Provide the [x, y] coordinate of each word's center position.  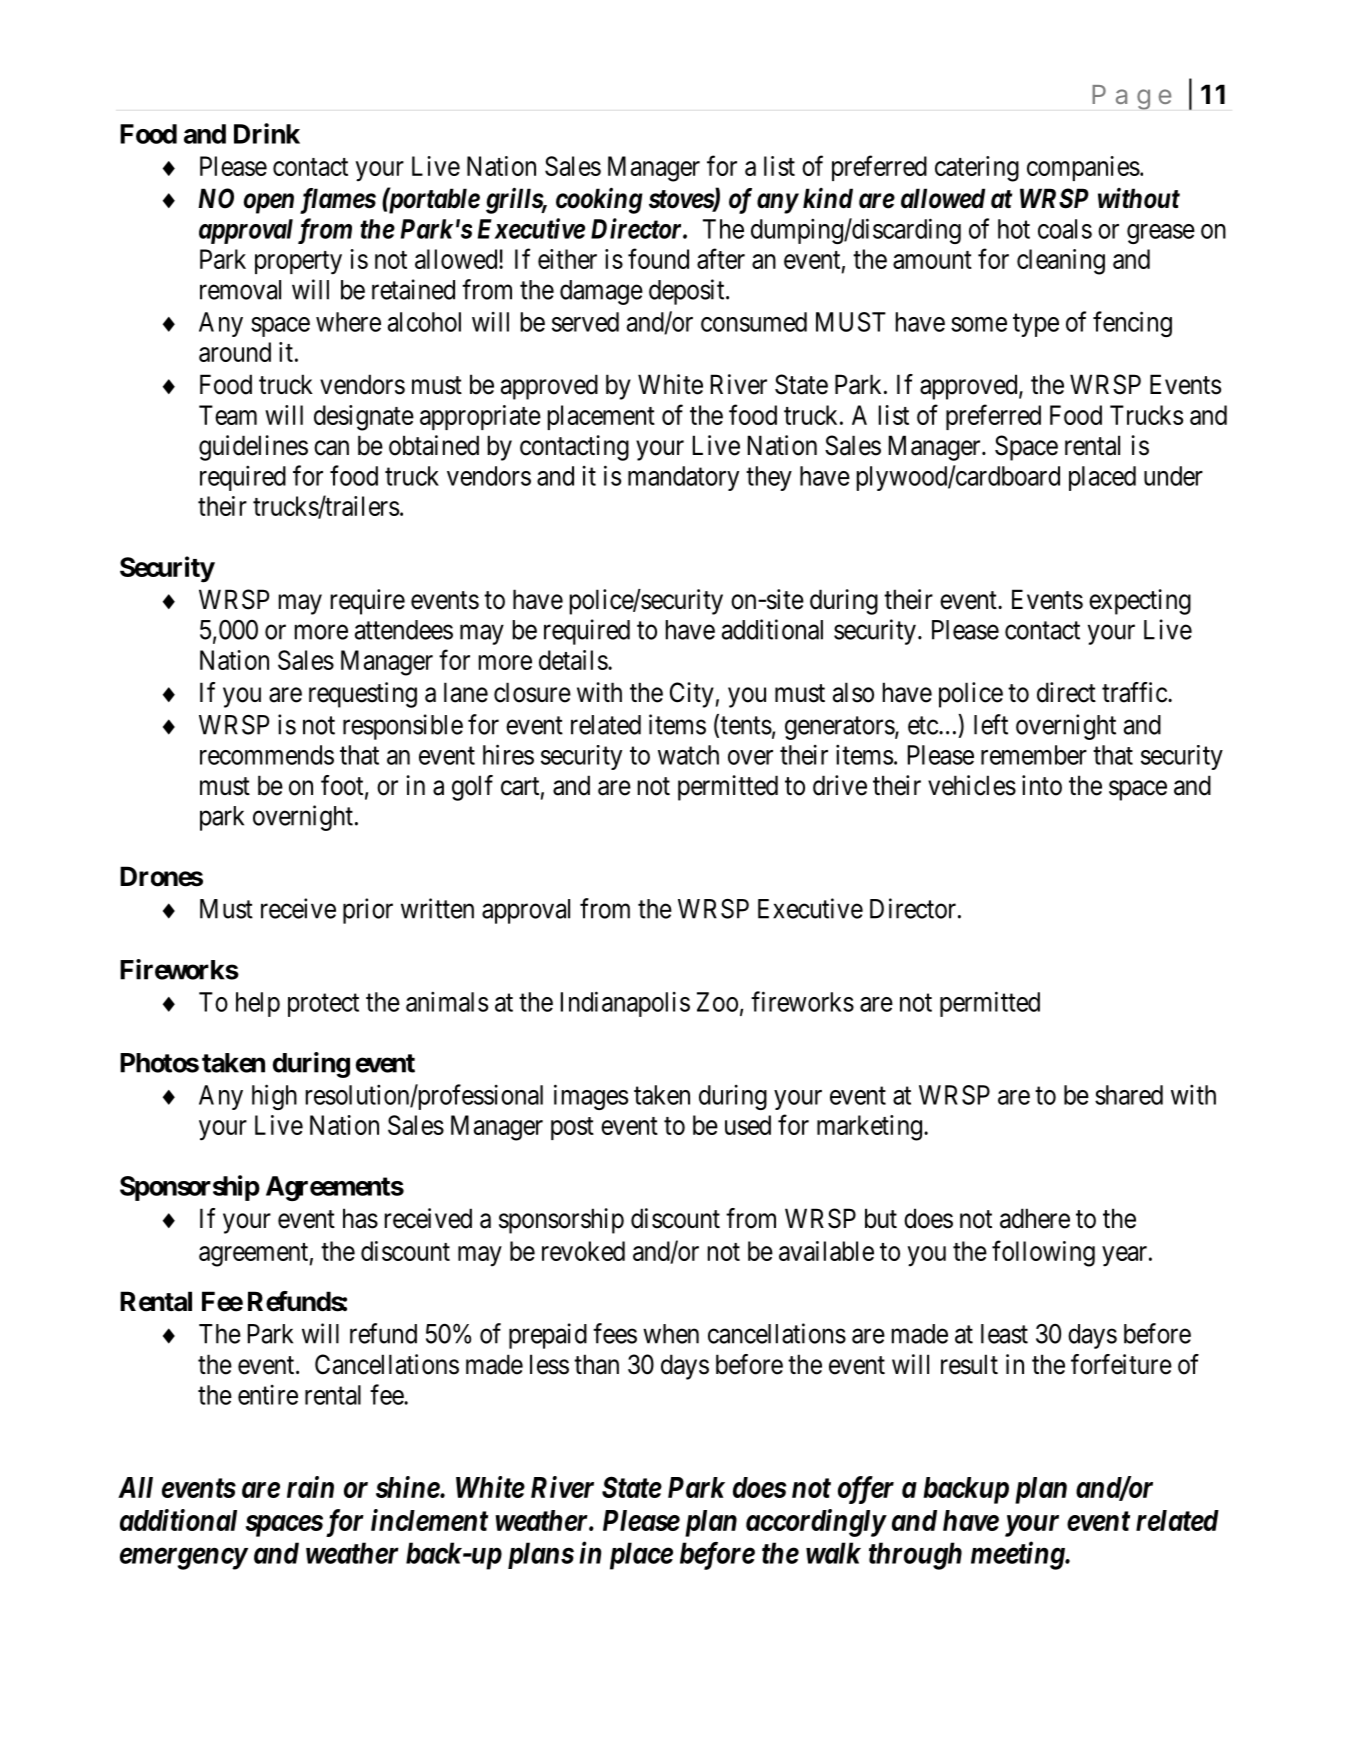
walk [833, 1553]
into [1042, 785]
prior [368, 911]
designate [364, 418]
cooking [599, 200]
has [360, 1218]
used [748, 1125]
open [269, 203]
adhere [1035, 1218]
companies [1083, 168]
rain [310, 1487]
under [1173, 476]
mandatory [683, 478]
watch [688, 755]
